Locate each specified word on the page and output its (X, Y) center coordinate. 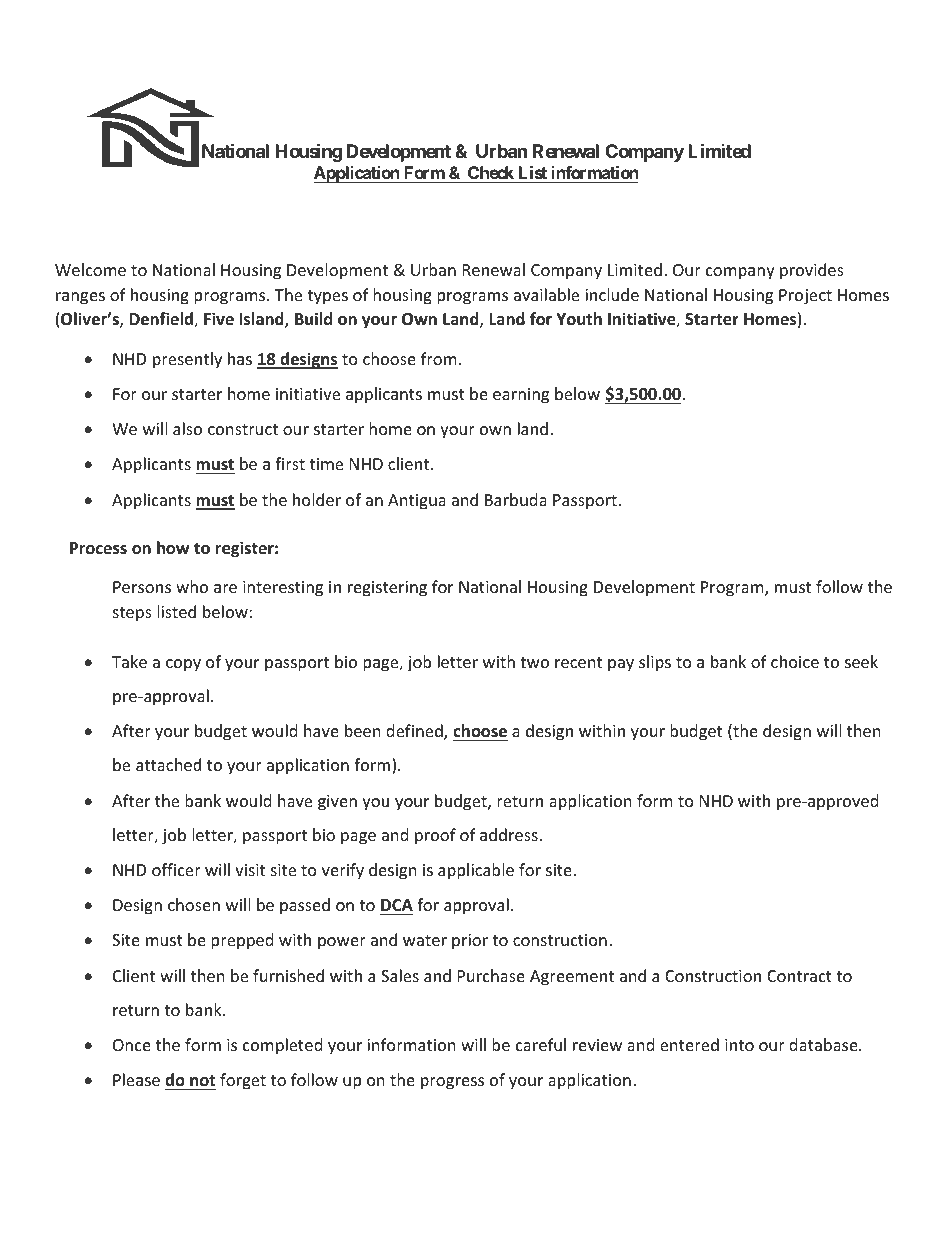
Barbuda (516, 499)
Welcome (90, 269)
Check (491, 174)
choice (795, 661)
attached (169, 765)
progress (452, 1083)
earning (521, 396)
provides (812, 271)
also (187, 428)
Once (132, 1045)
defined (415, 732)
